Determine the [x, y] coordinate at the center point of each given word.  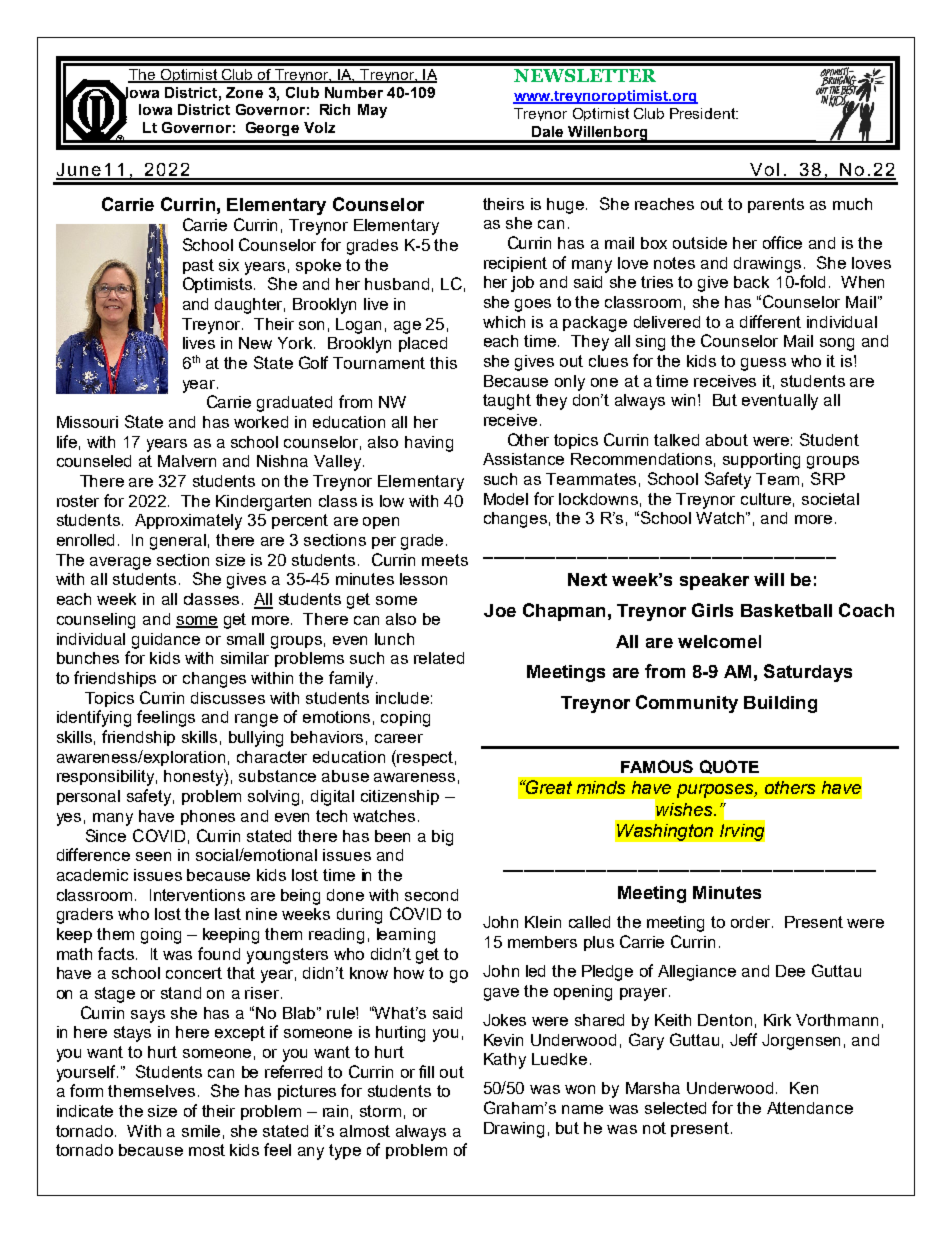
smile [201, 1131]
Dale [547, 131]
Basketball [786, 610]
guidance [166, 641]
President [703, 113]
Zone [244, 92]
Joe [500, 610]
